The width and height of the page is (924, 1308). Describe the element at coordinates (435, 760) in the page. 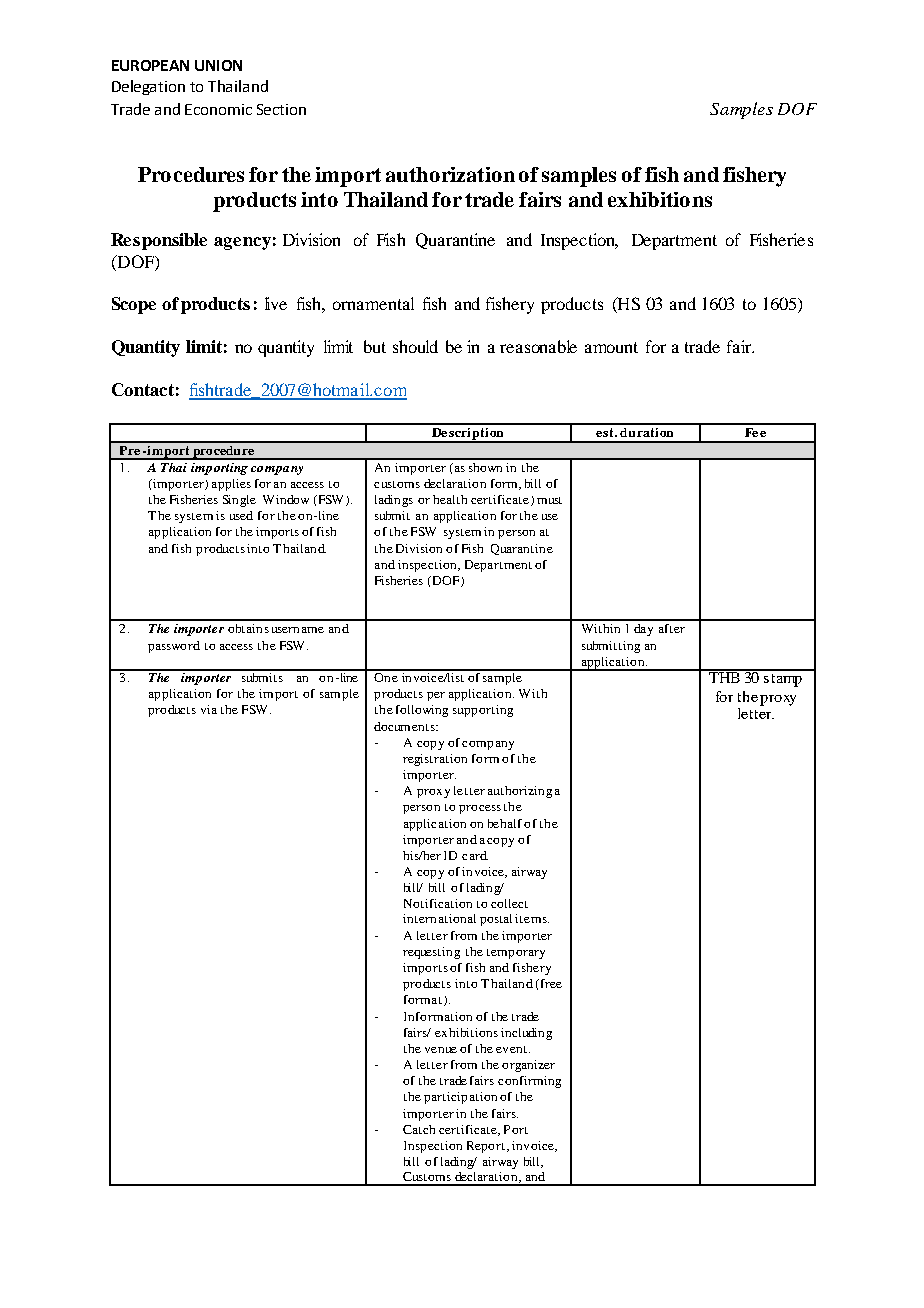

I see `registration` at that location.
